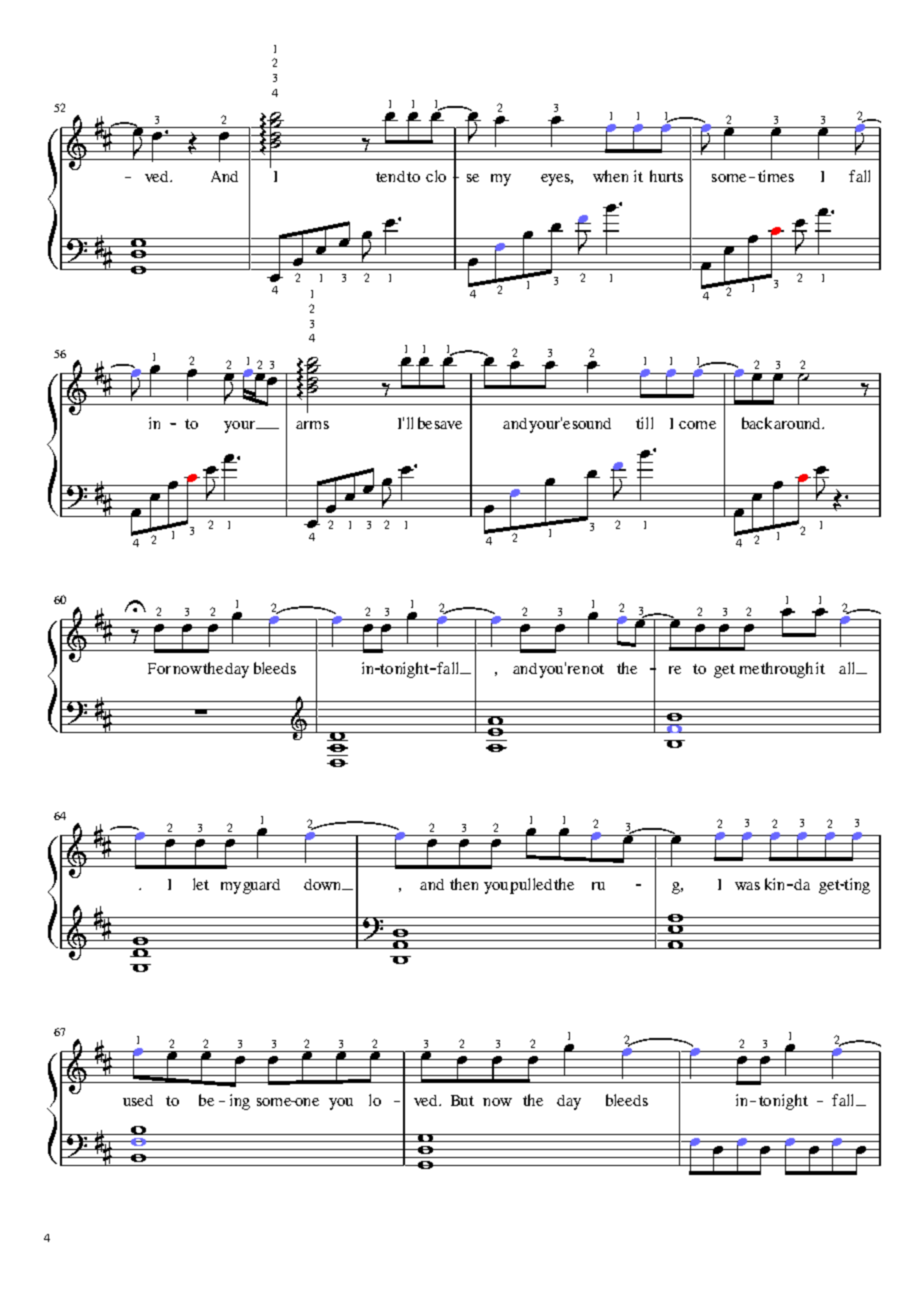  I want to click on till, so click(644, 423).
